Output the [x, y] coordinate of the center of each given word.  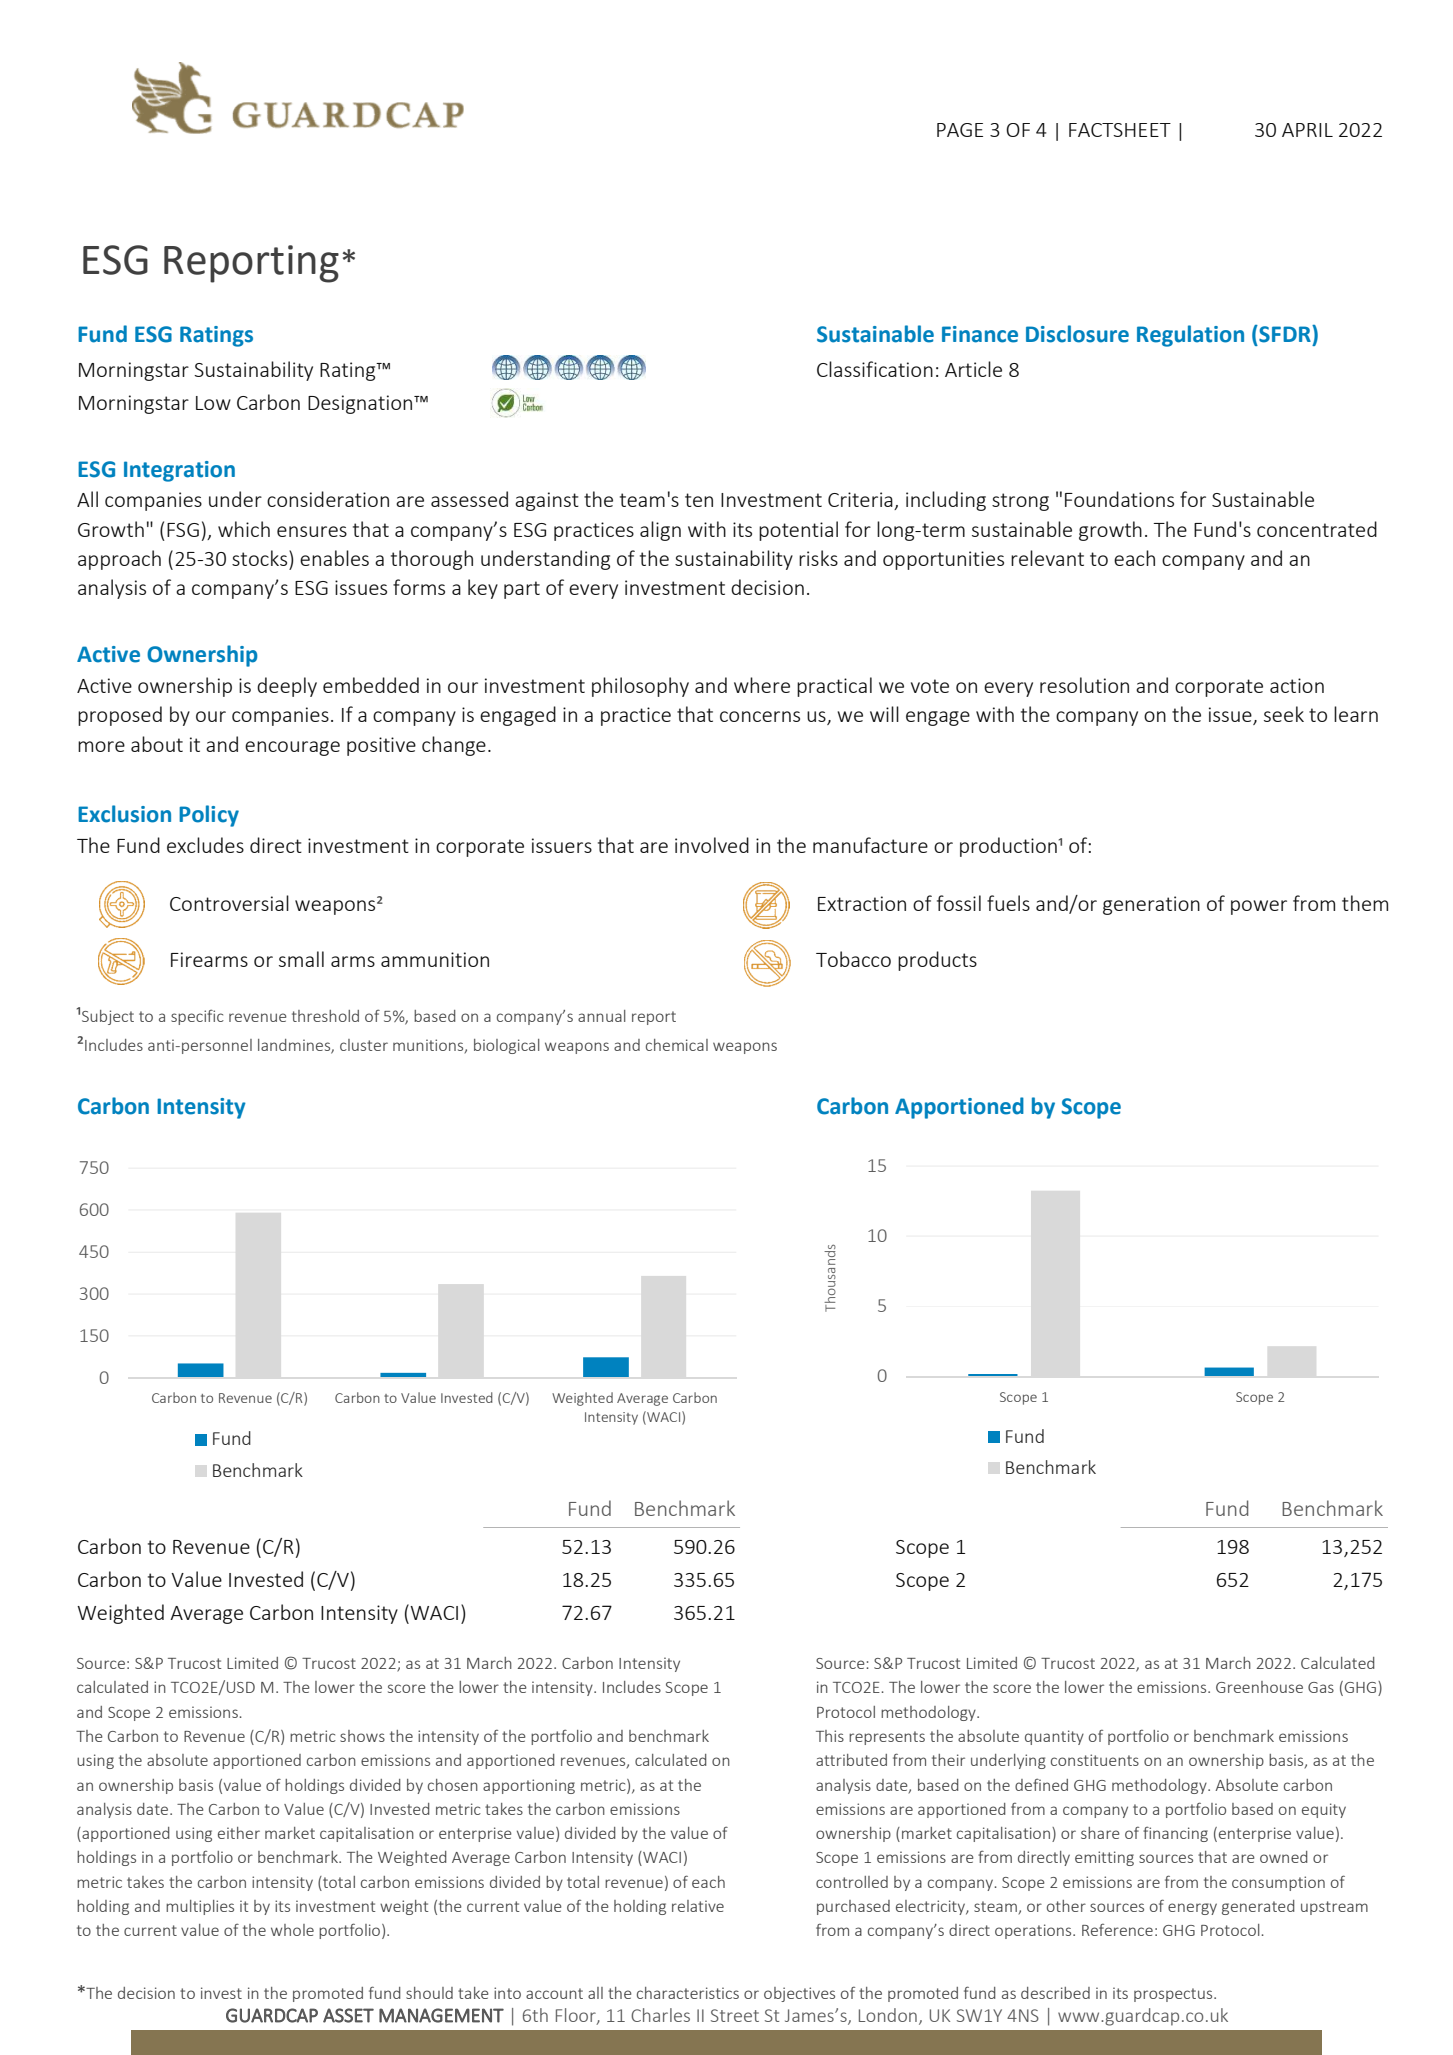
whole [292, 1930]
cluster [364, 1045]
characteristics [688, 1993]
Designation [361, 404]
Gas [1321, 1687]
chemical [677, 1045]
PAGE [960, 130]
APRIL [1307, 130]
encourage [292, 748]
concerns [760, 716]
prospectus [1174, 1995]
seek [1284, 714]
